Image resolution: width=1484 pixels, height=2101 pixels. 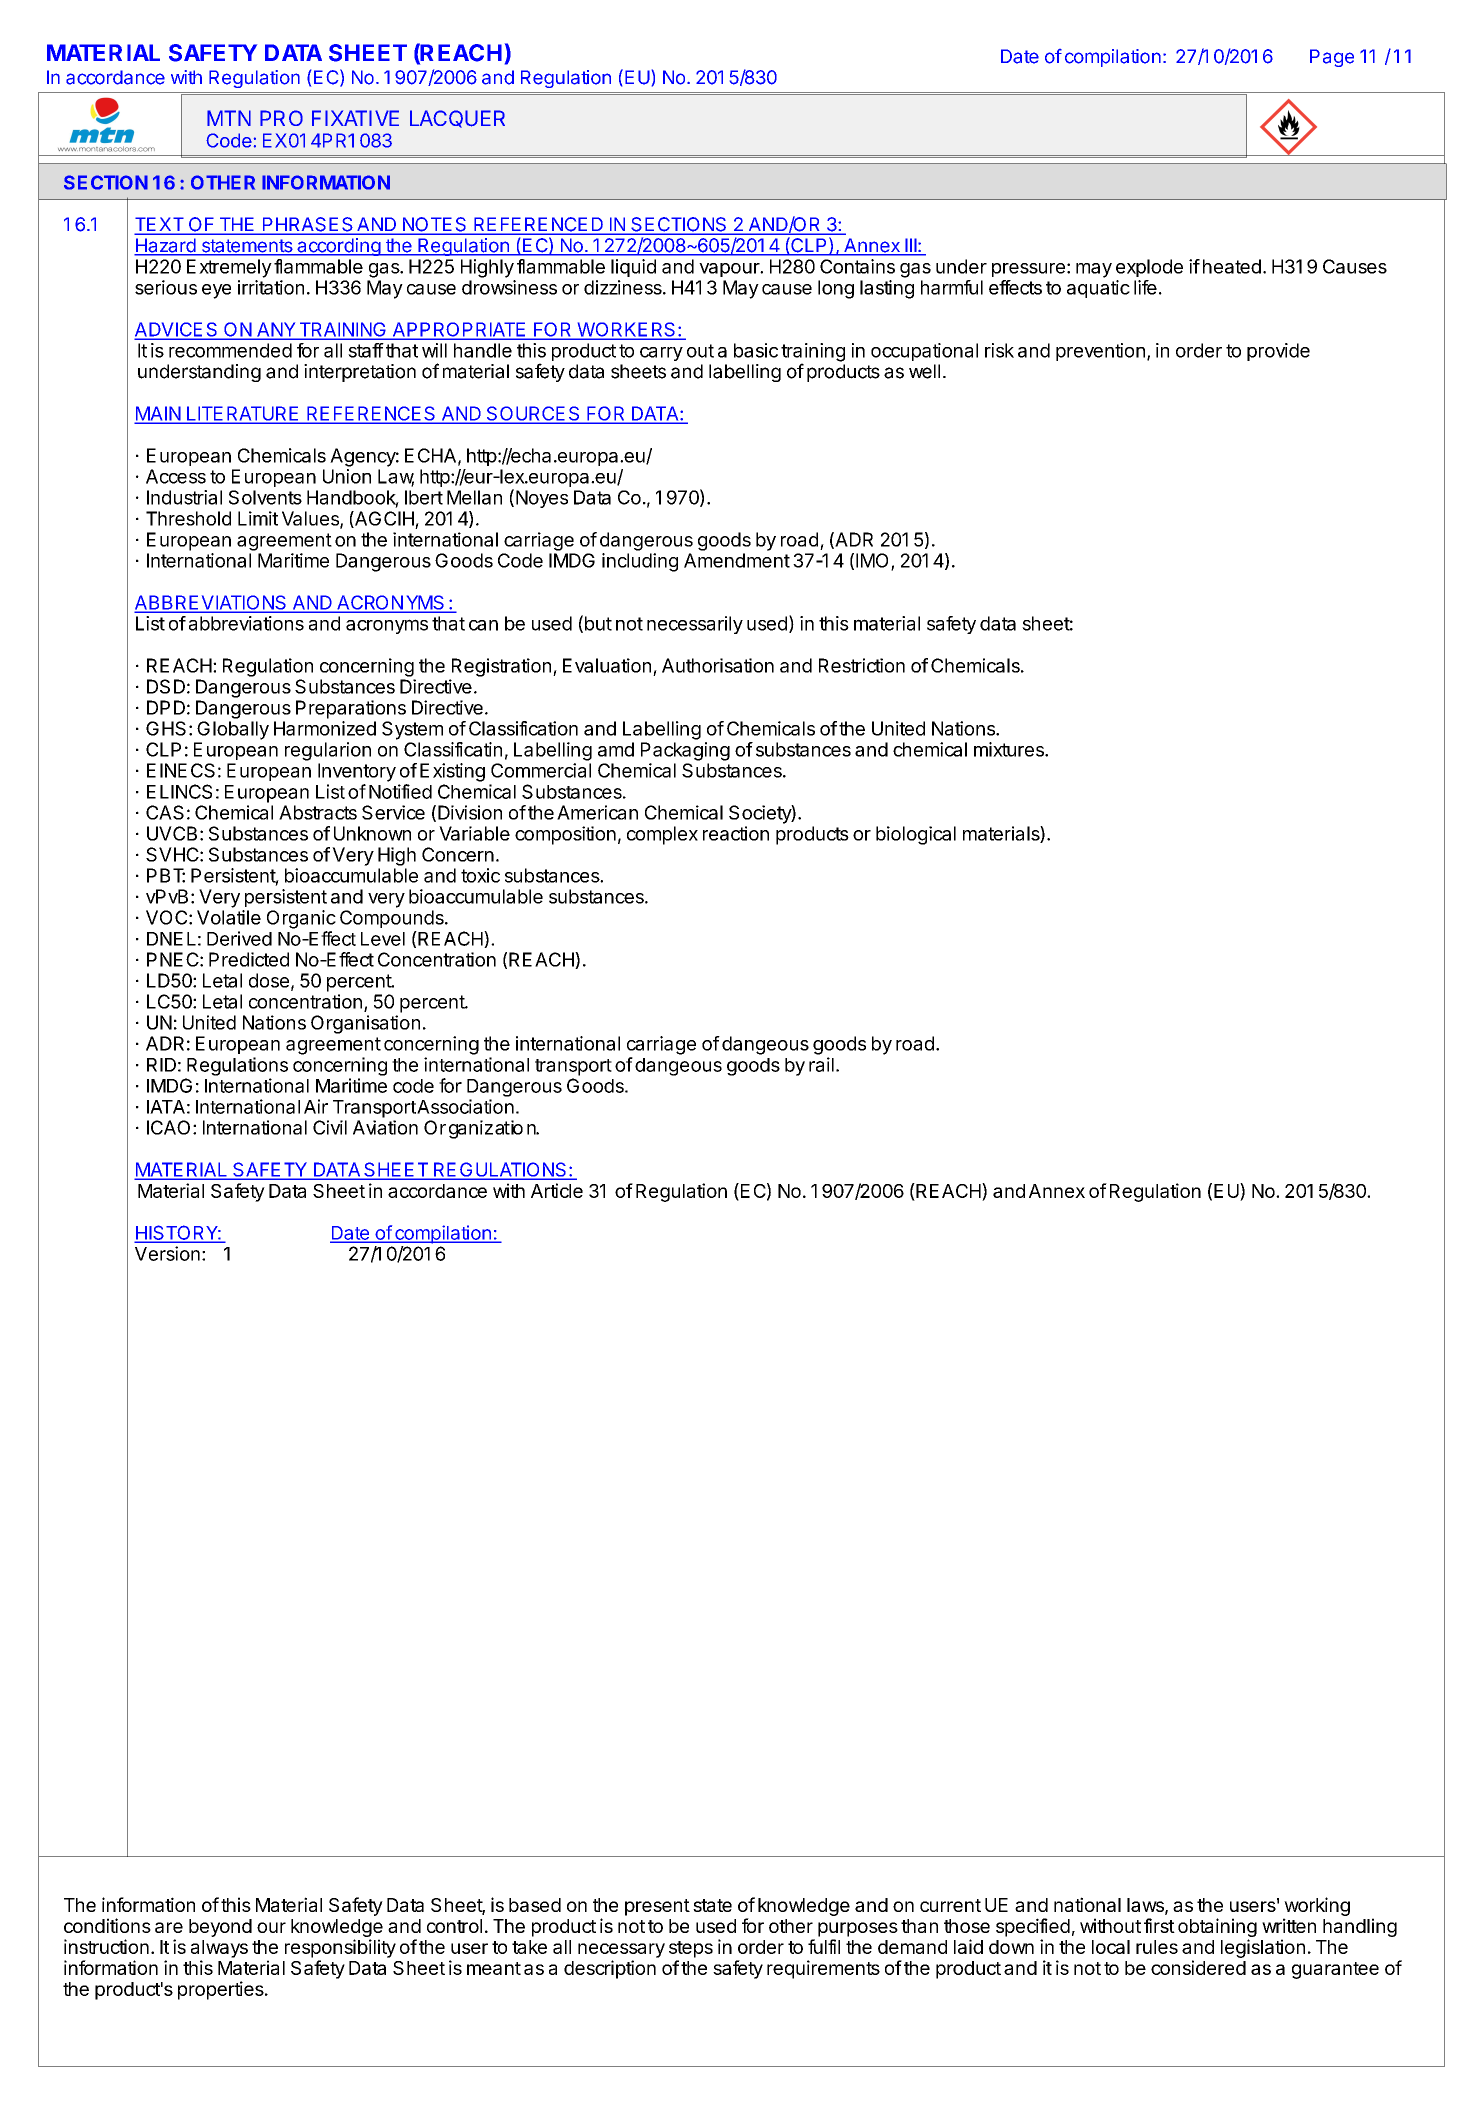 What do you see at coordinates (730, 270) in the document?
I see `vapour` at bounding box center [730, 270].
